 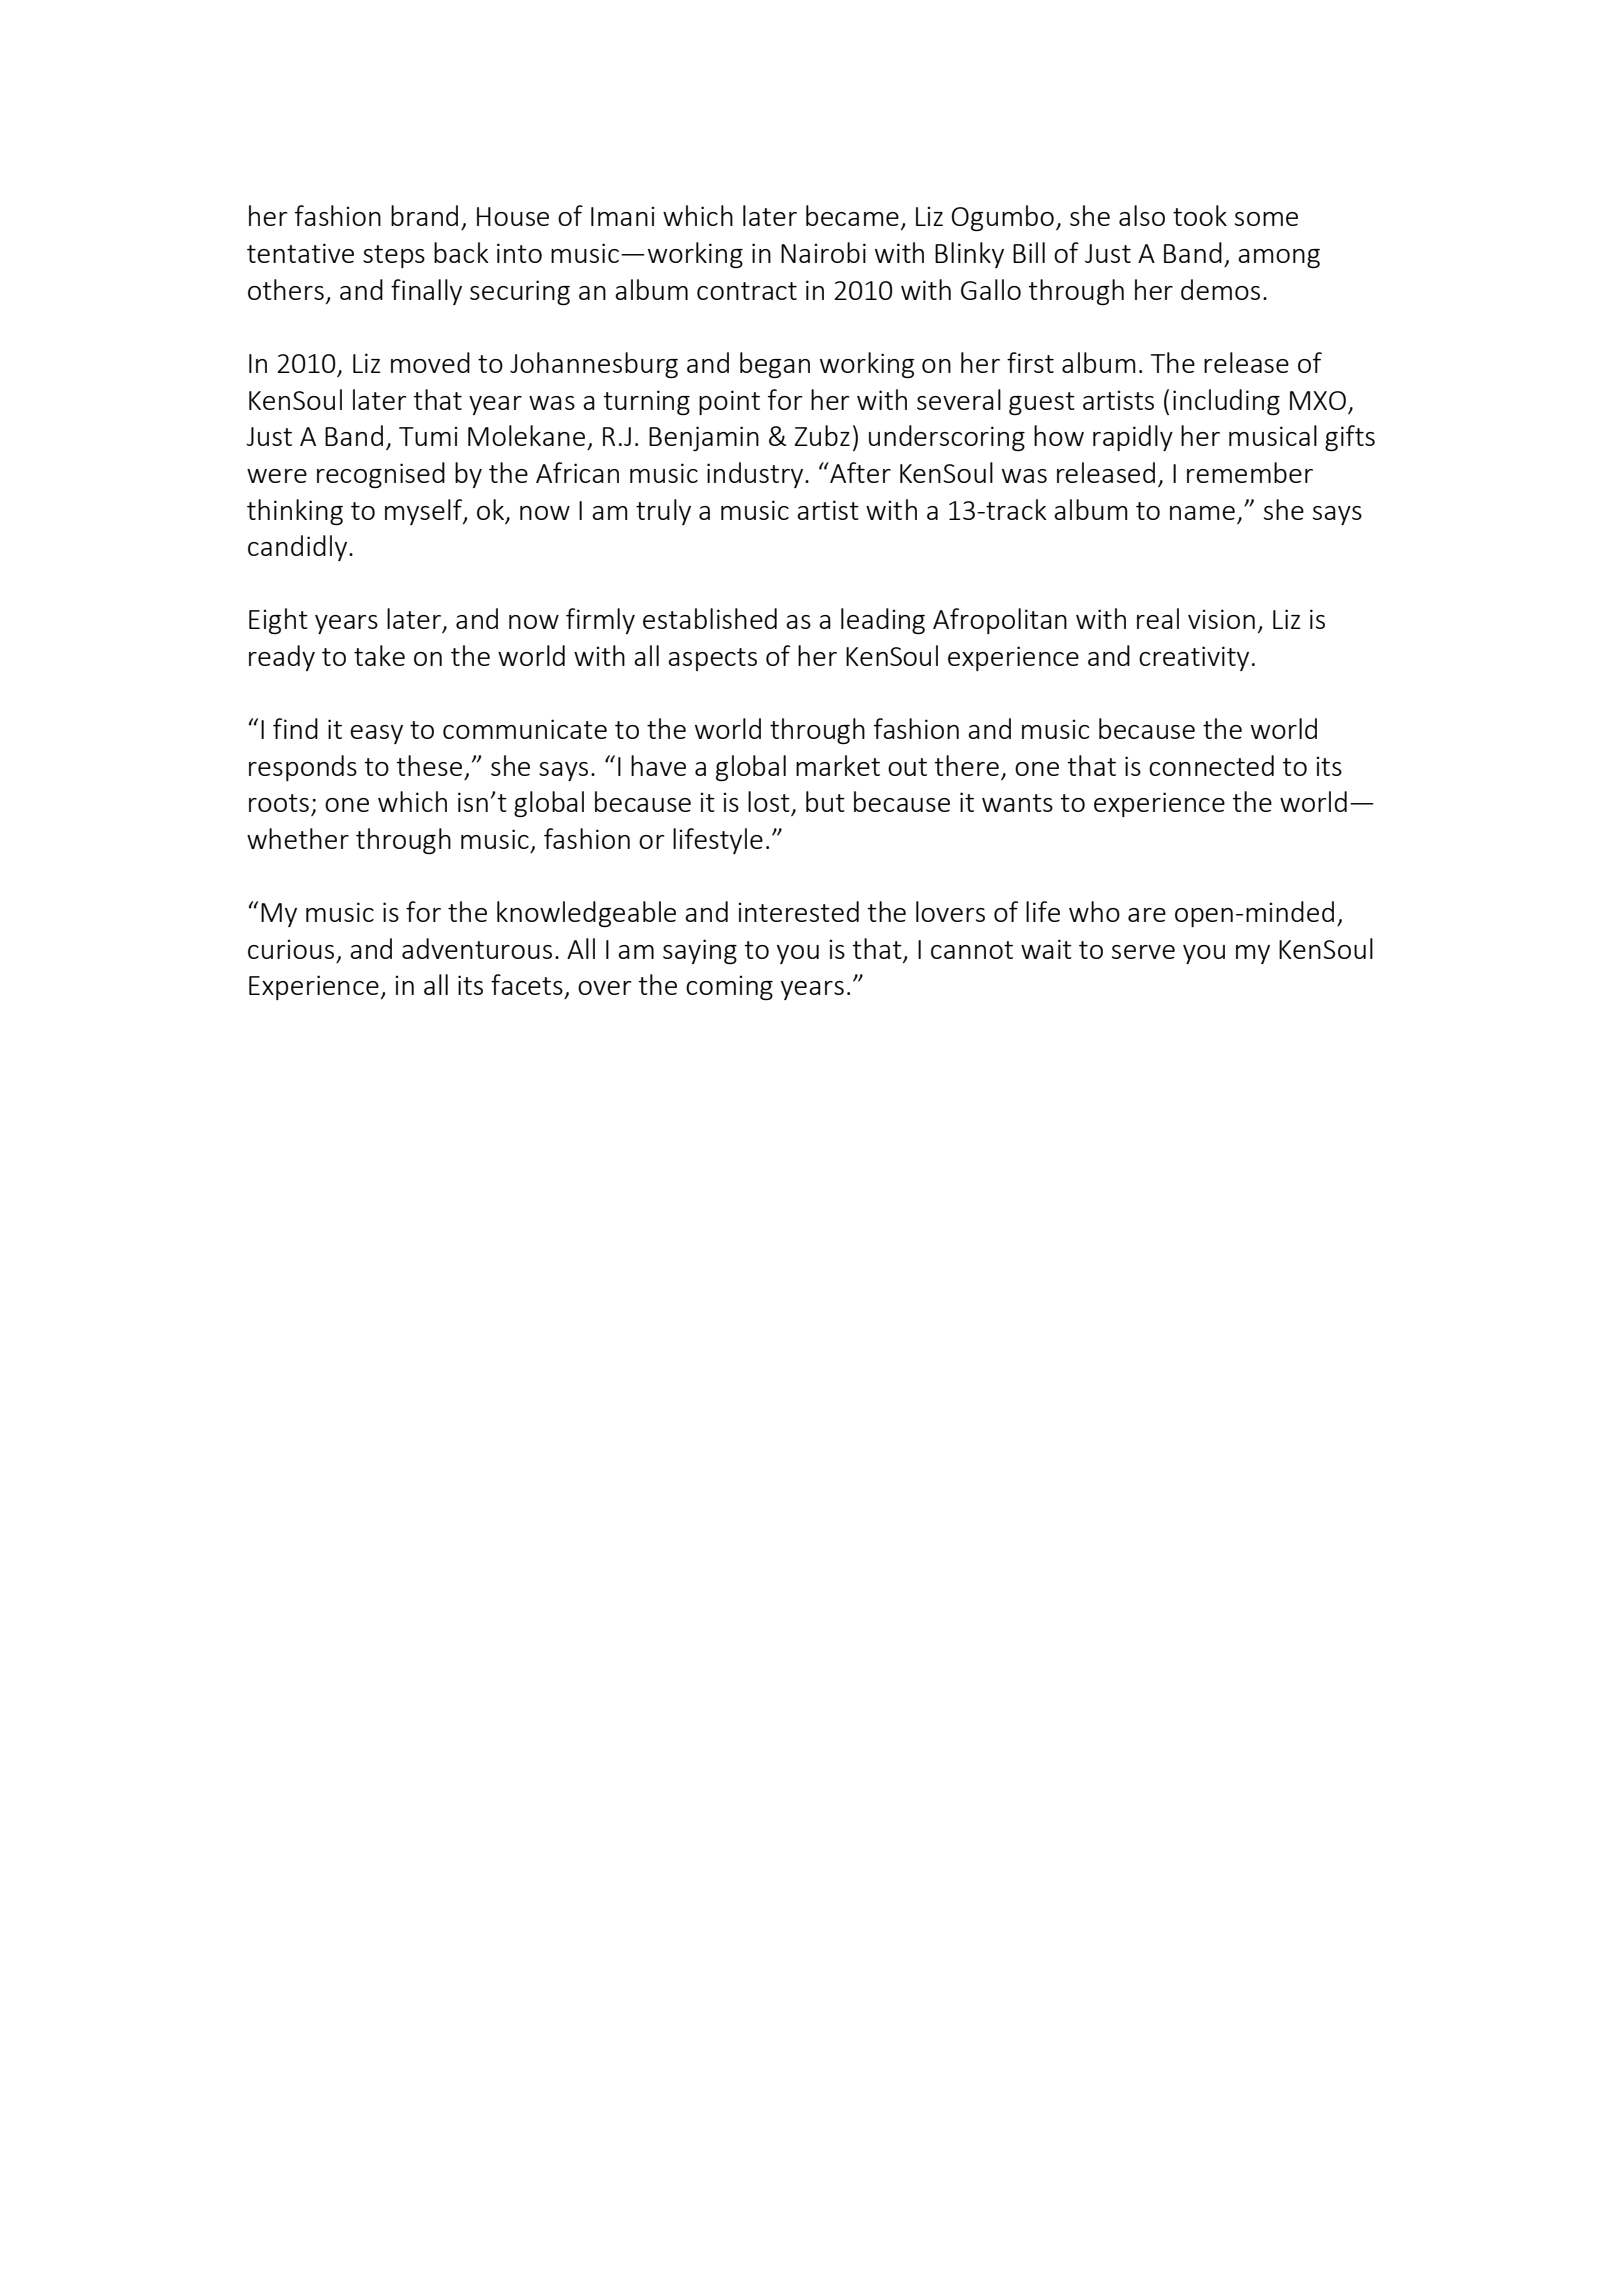 What do you see at coordinates (394, 256) in the page?
I see `steps` at bounding box center [394, 256].
